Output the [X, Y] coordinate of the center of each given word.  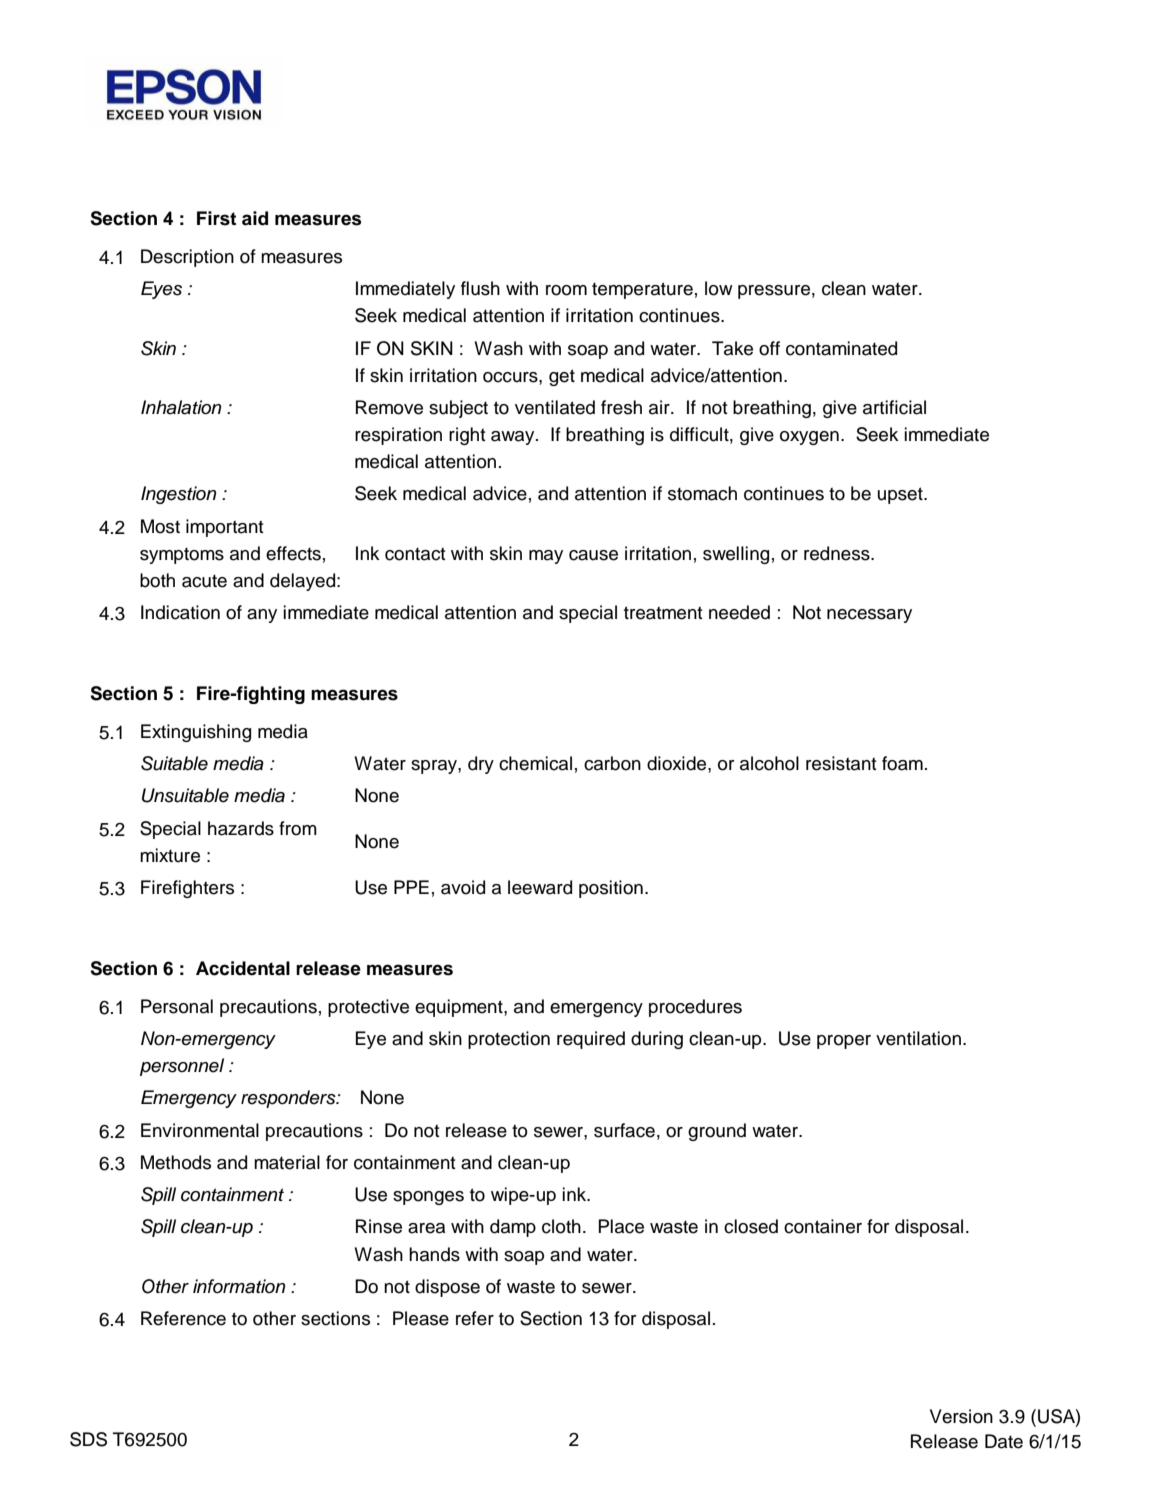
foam [902, 763]
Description [187, 258]
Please [421, 1318]
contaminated [841, 348]
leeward [540, 887]
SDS [88, 1439]
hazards [241, 828]
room [566, 290]
